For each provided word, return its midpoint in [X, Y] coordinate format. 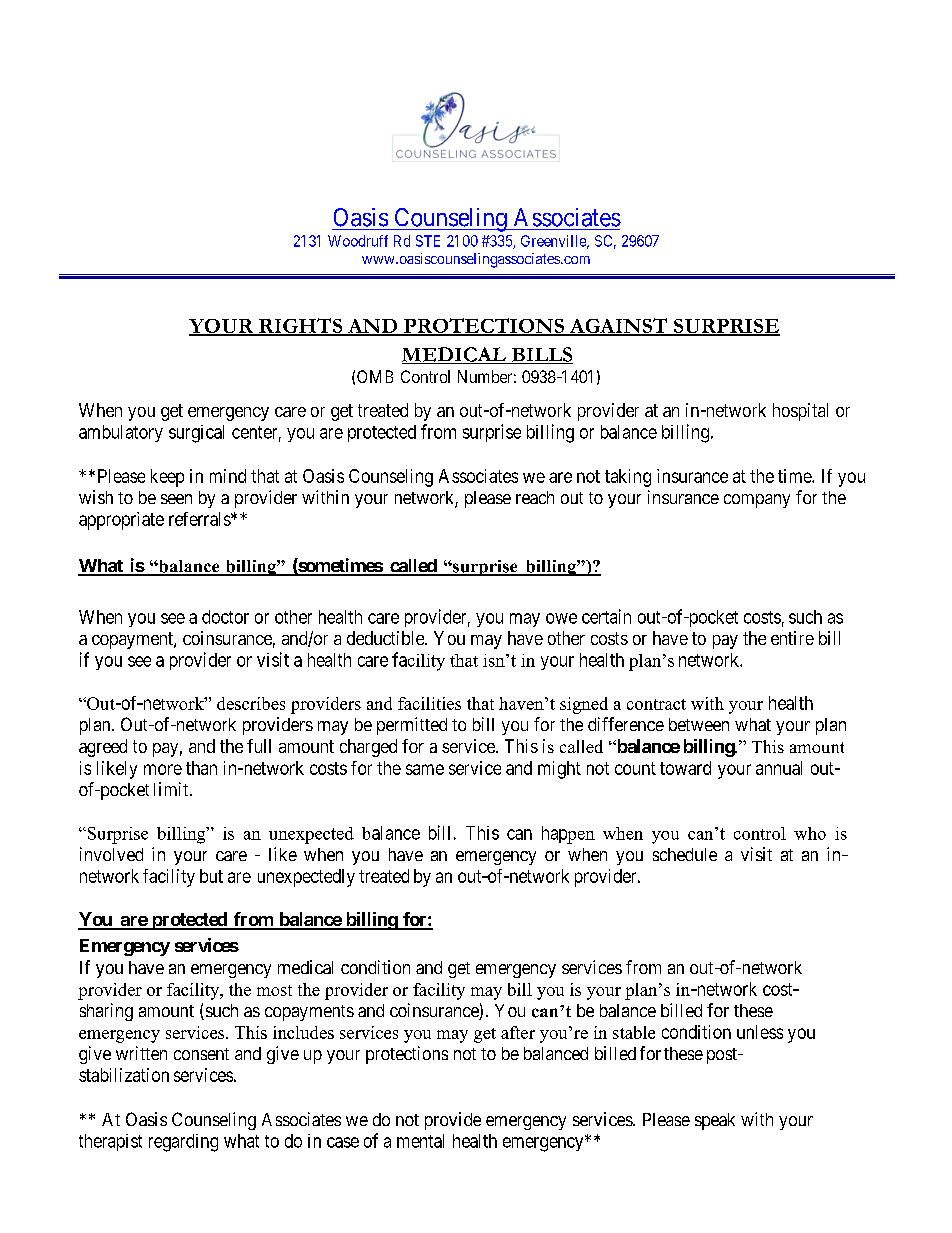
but [211, 876]
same [425, 769]
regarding [183, 1143]
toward [685, 768]
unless [760, 1032]
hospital [800, 412]
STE [428, 241]
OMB [375, 376]
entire [792, 638]
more [163, 769]
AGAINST [618, 326]
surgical [196, 434]
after [518, 1032]
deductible [386, 638]
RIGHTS [301, 326]
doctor [225, 617]
